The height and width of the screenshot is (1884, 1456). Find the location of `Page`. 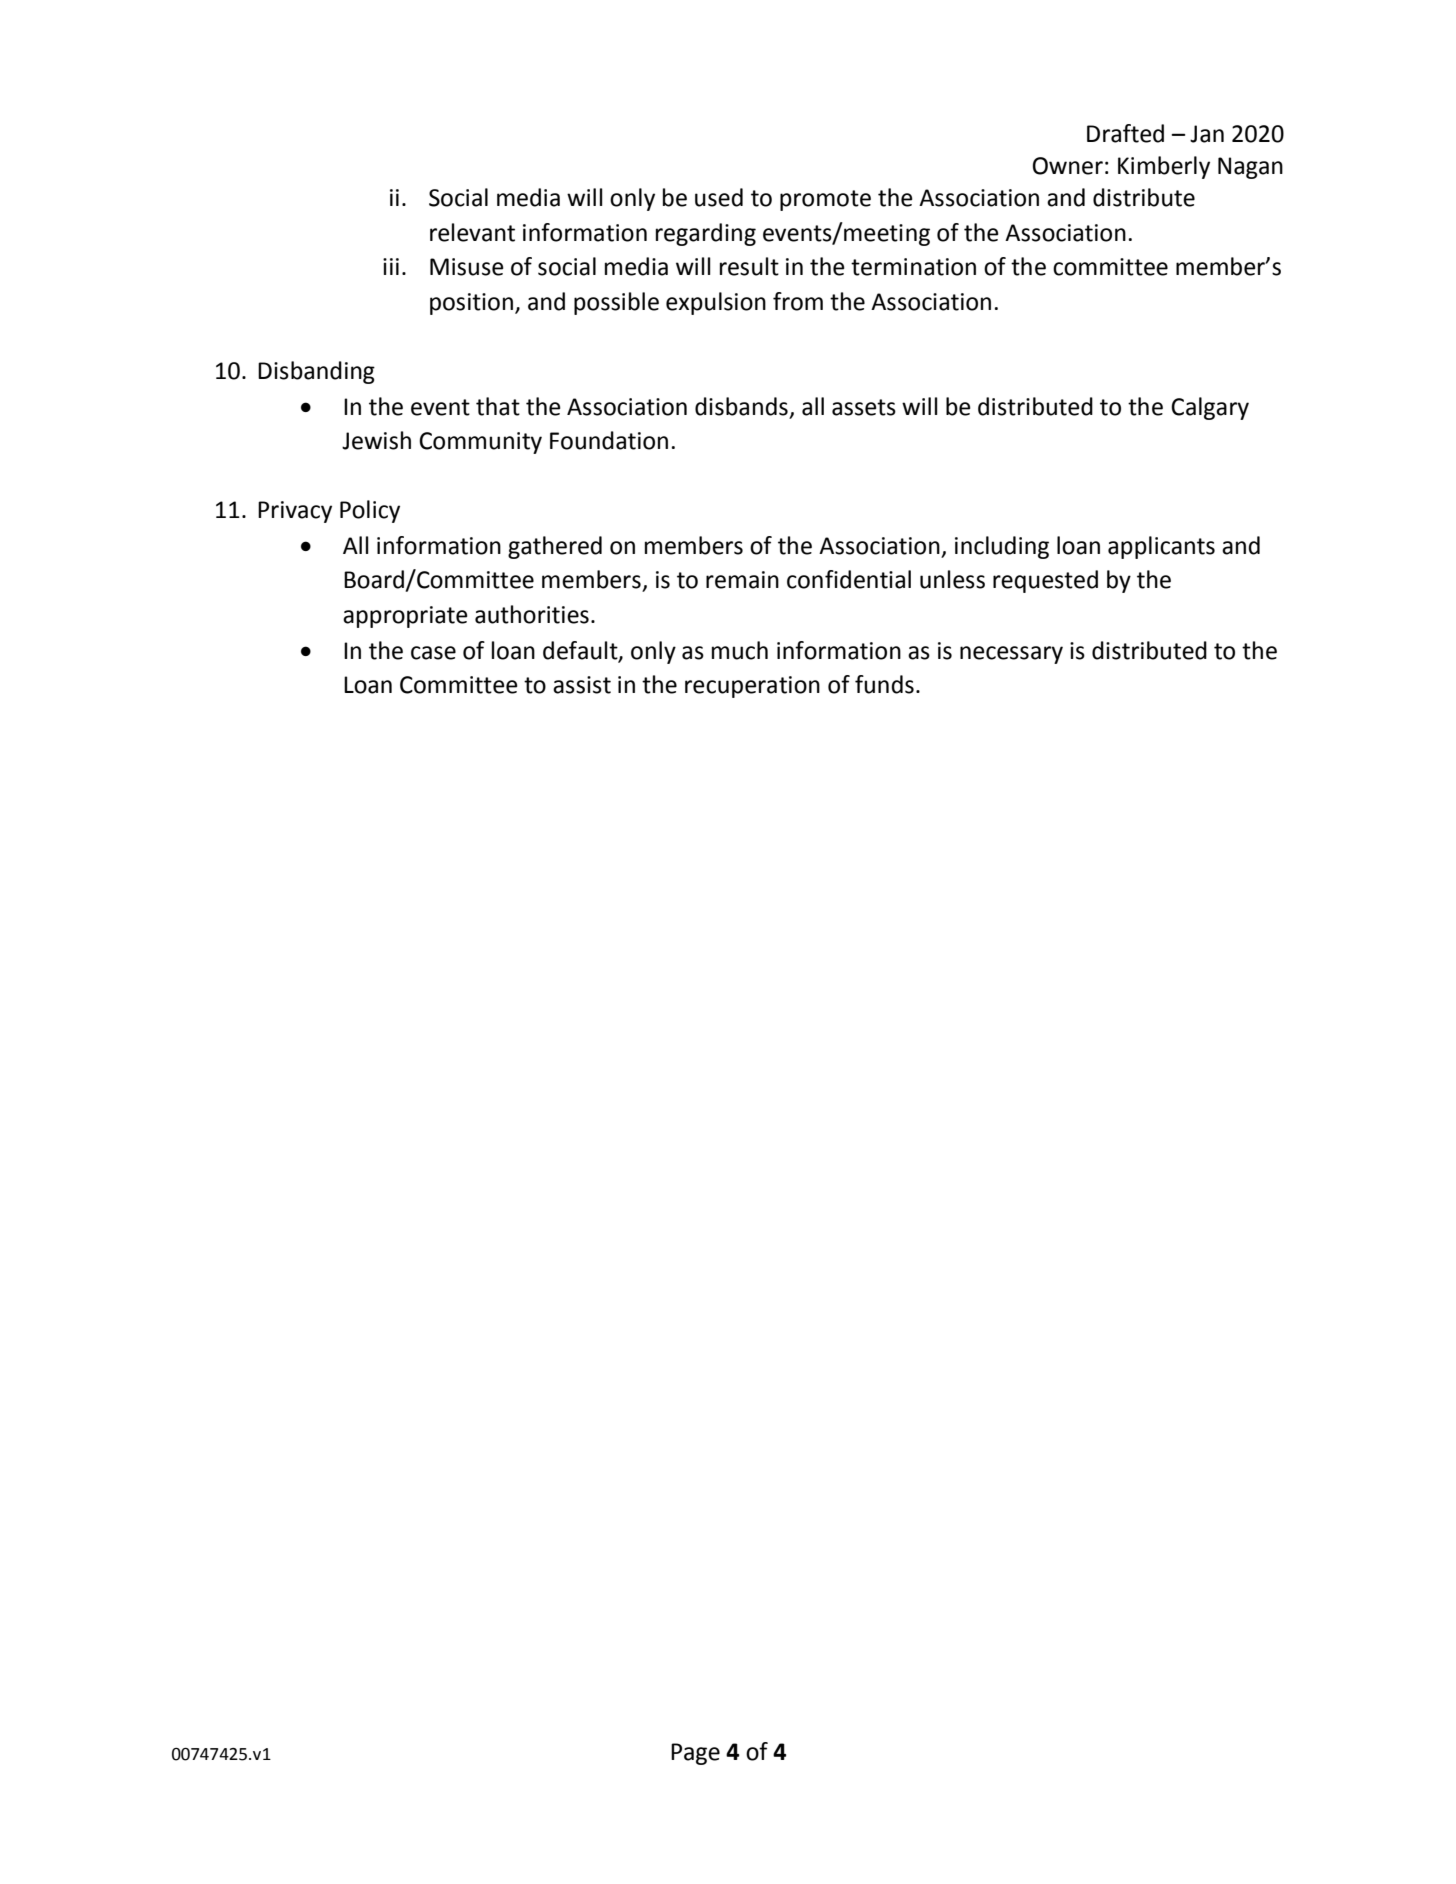

Page is located at coordinates (695, 1754).
